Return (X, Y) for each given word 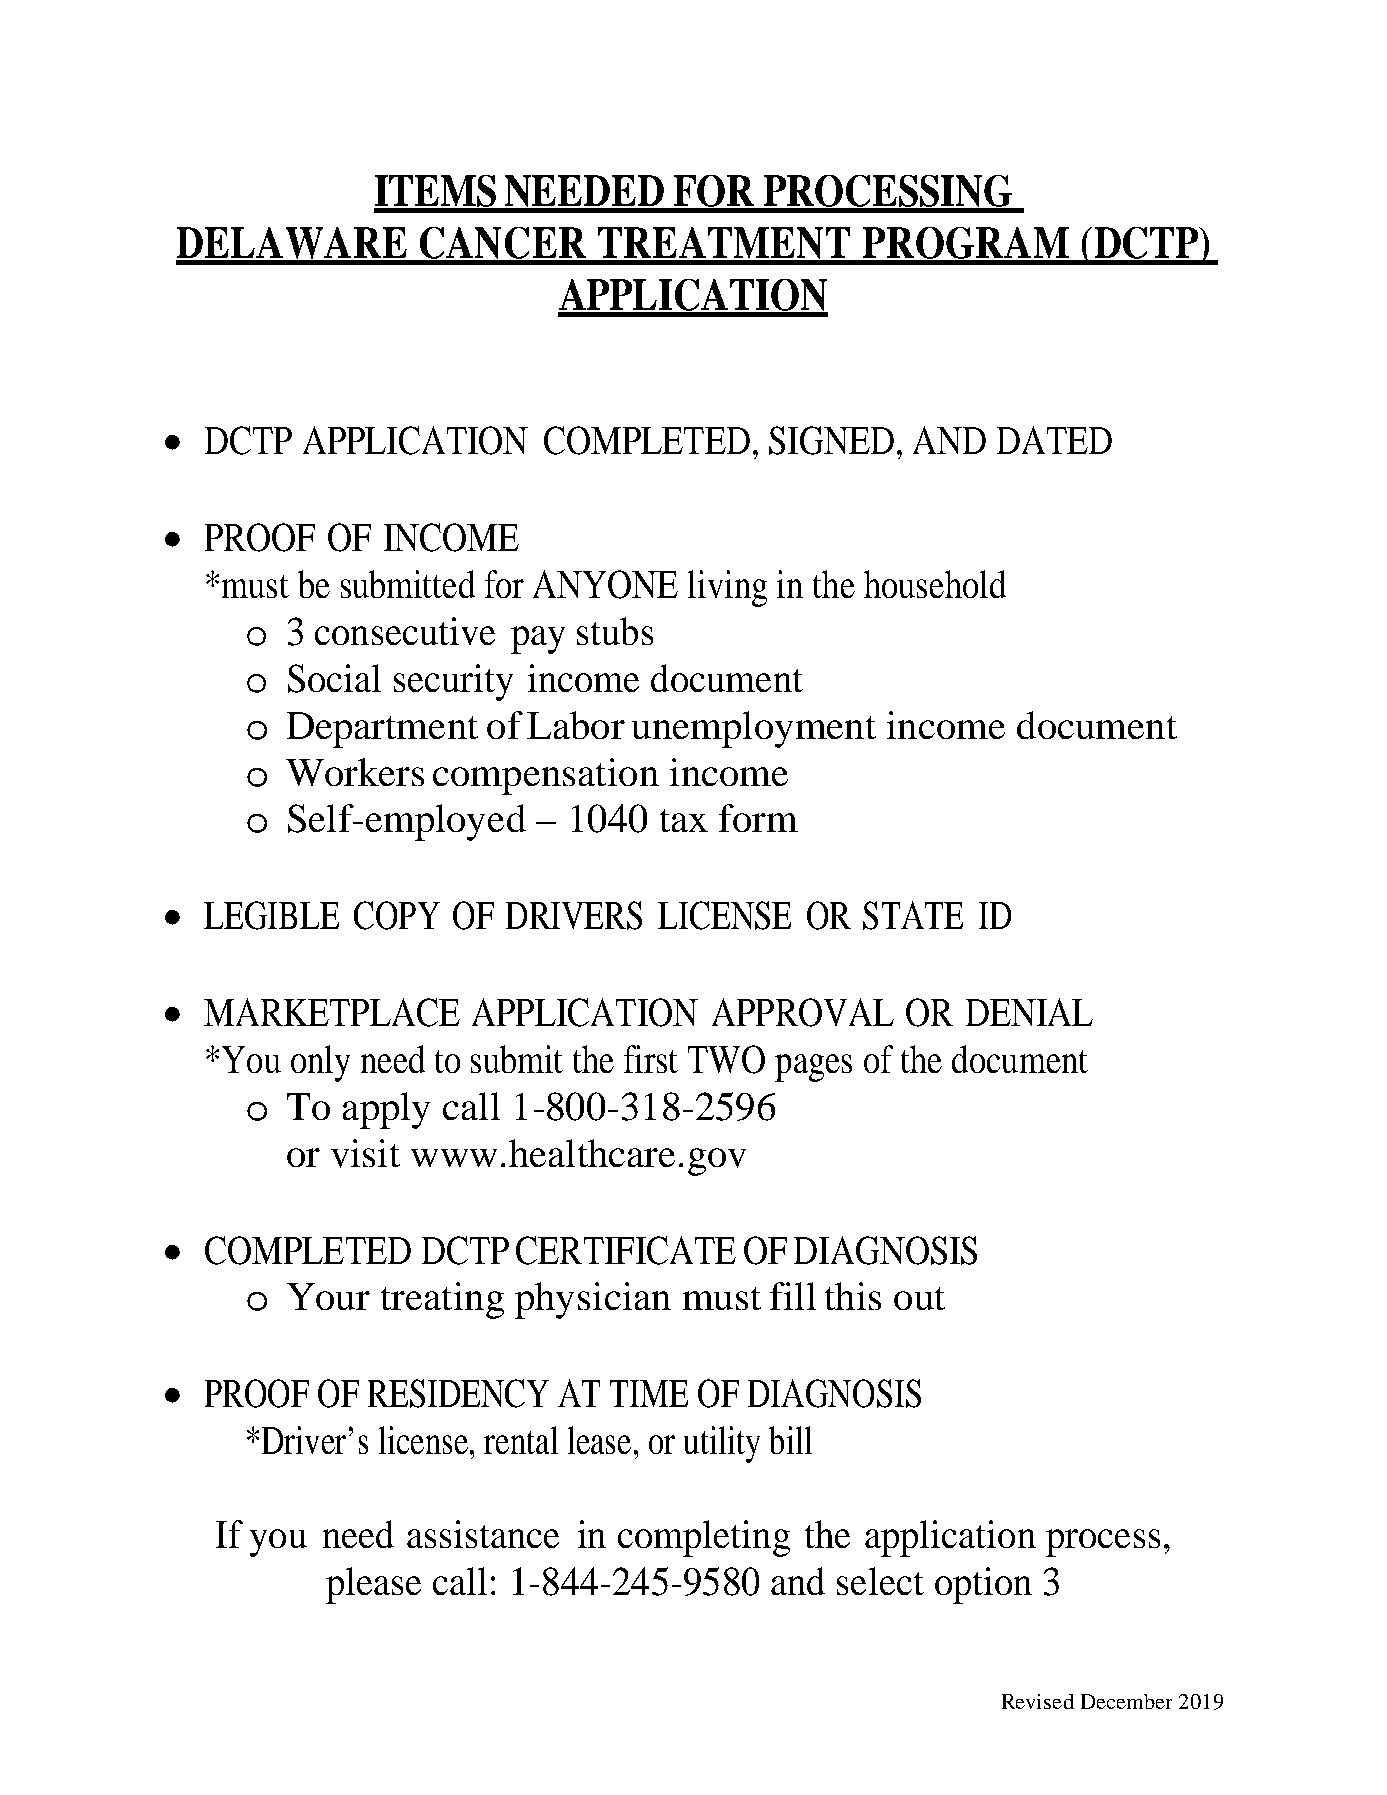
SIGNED (831, 440)
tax (684, 820)
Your (328, 1296)
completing (704, 1538)
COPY (397, 915)
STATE (913, 915)
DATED (1054, 440)
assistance (483, 1534)
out (919, 1298)
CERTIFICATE (626, 1250)
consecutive (405, 631)
